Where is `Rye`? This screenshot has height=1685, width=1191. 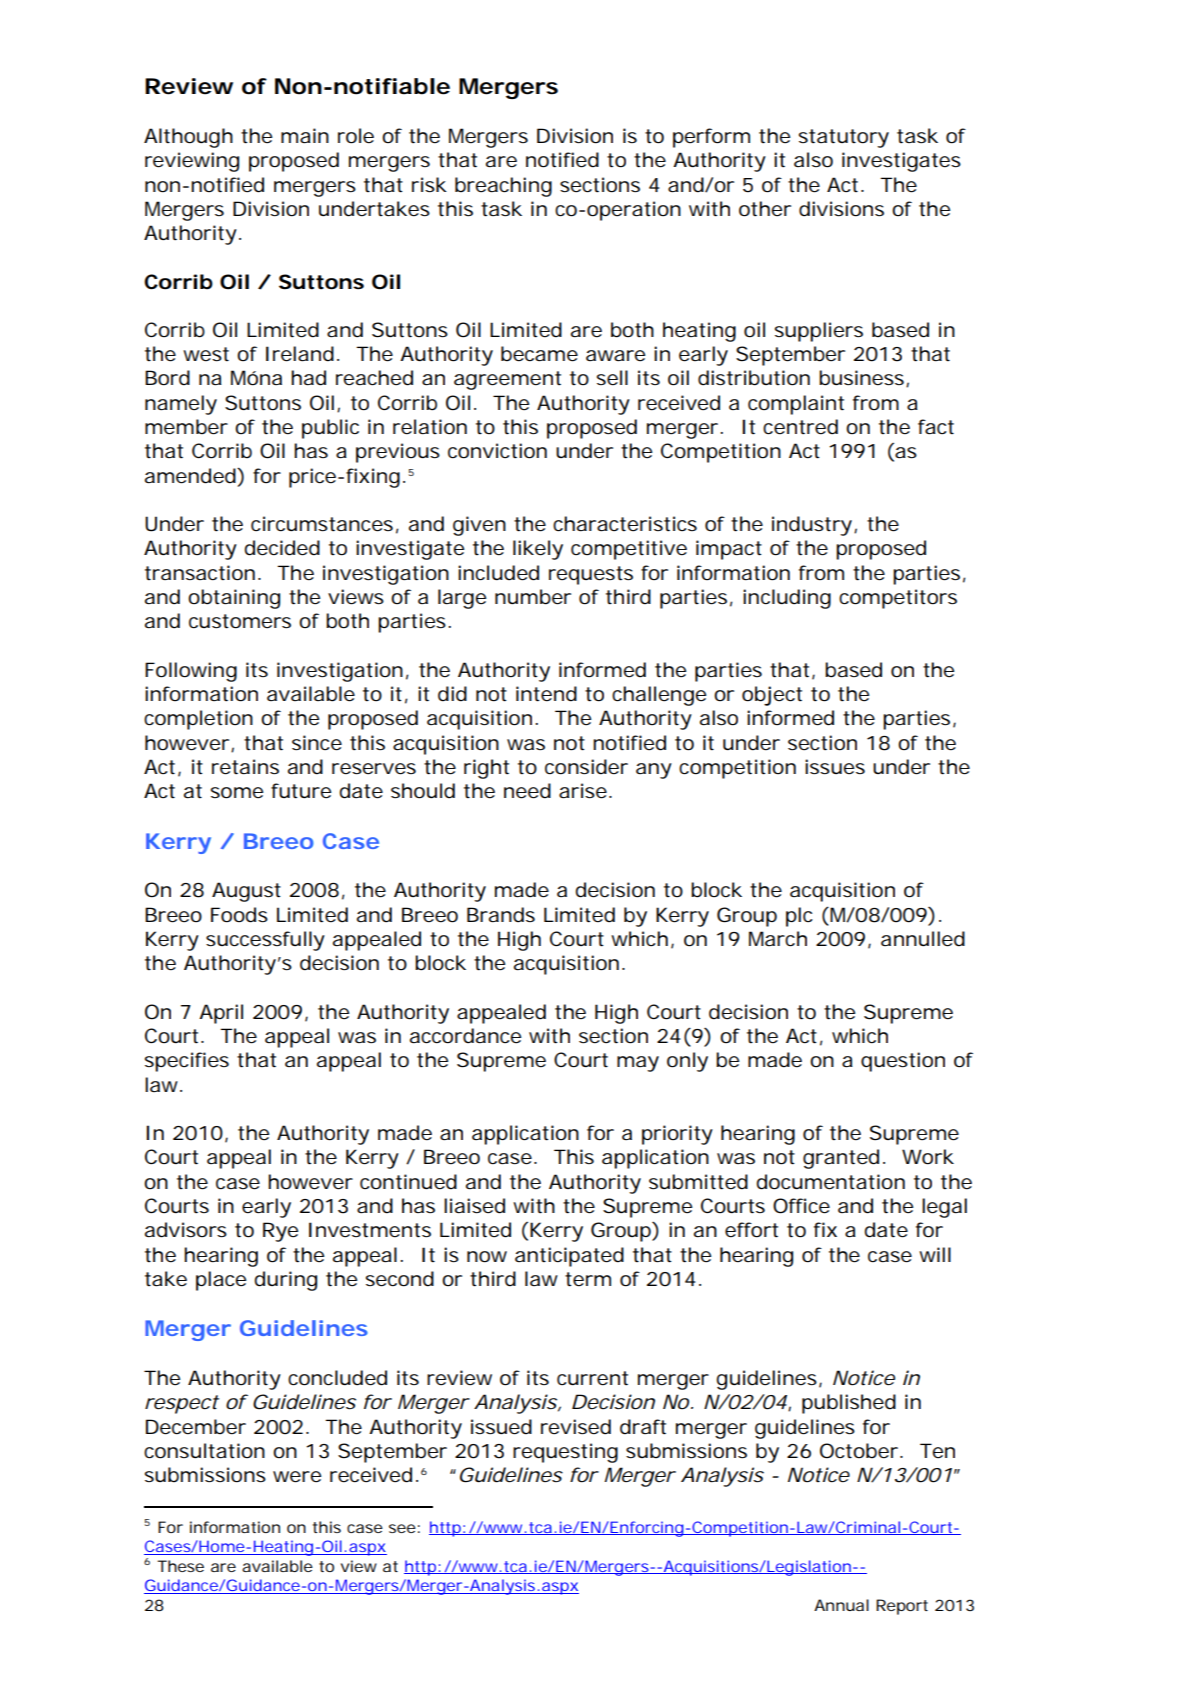 Rye is located at coordinates (280, 1232).
